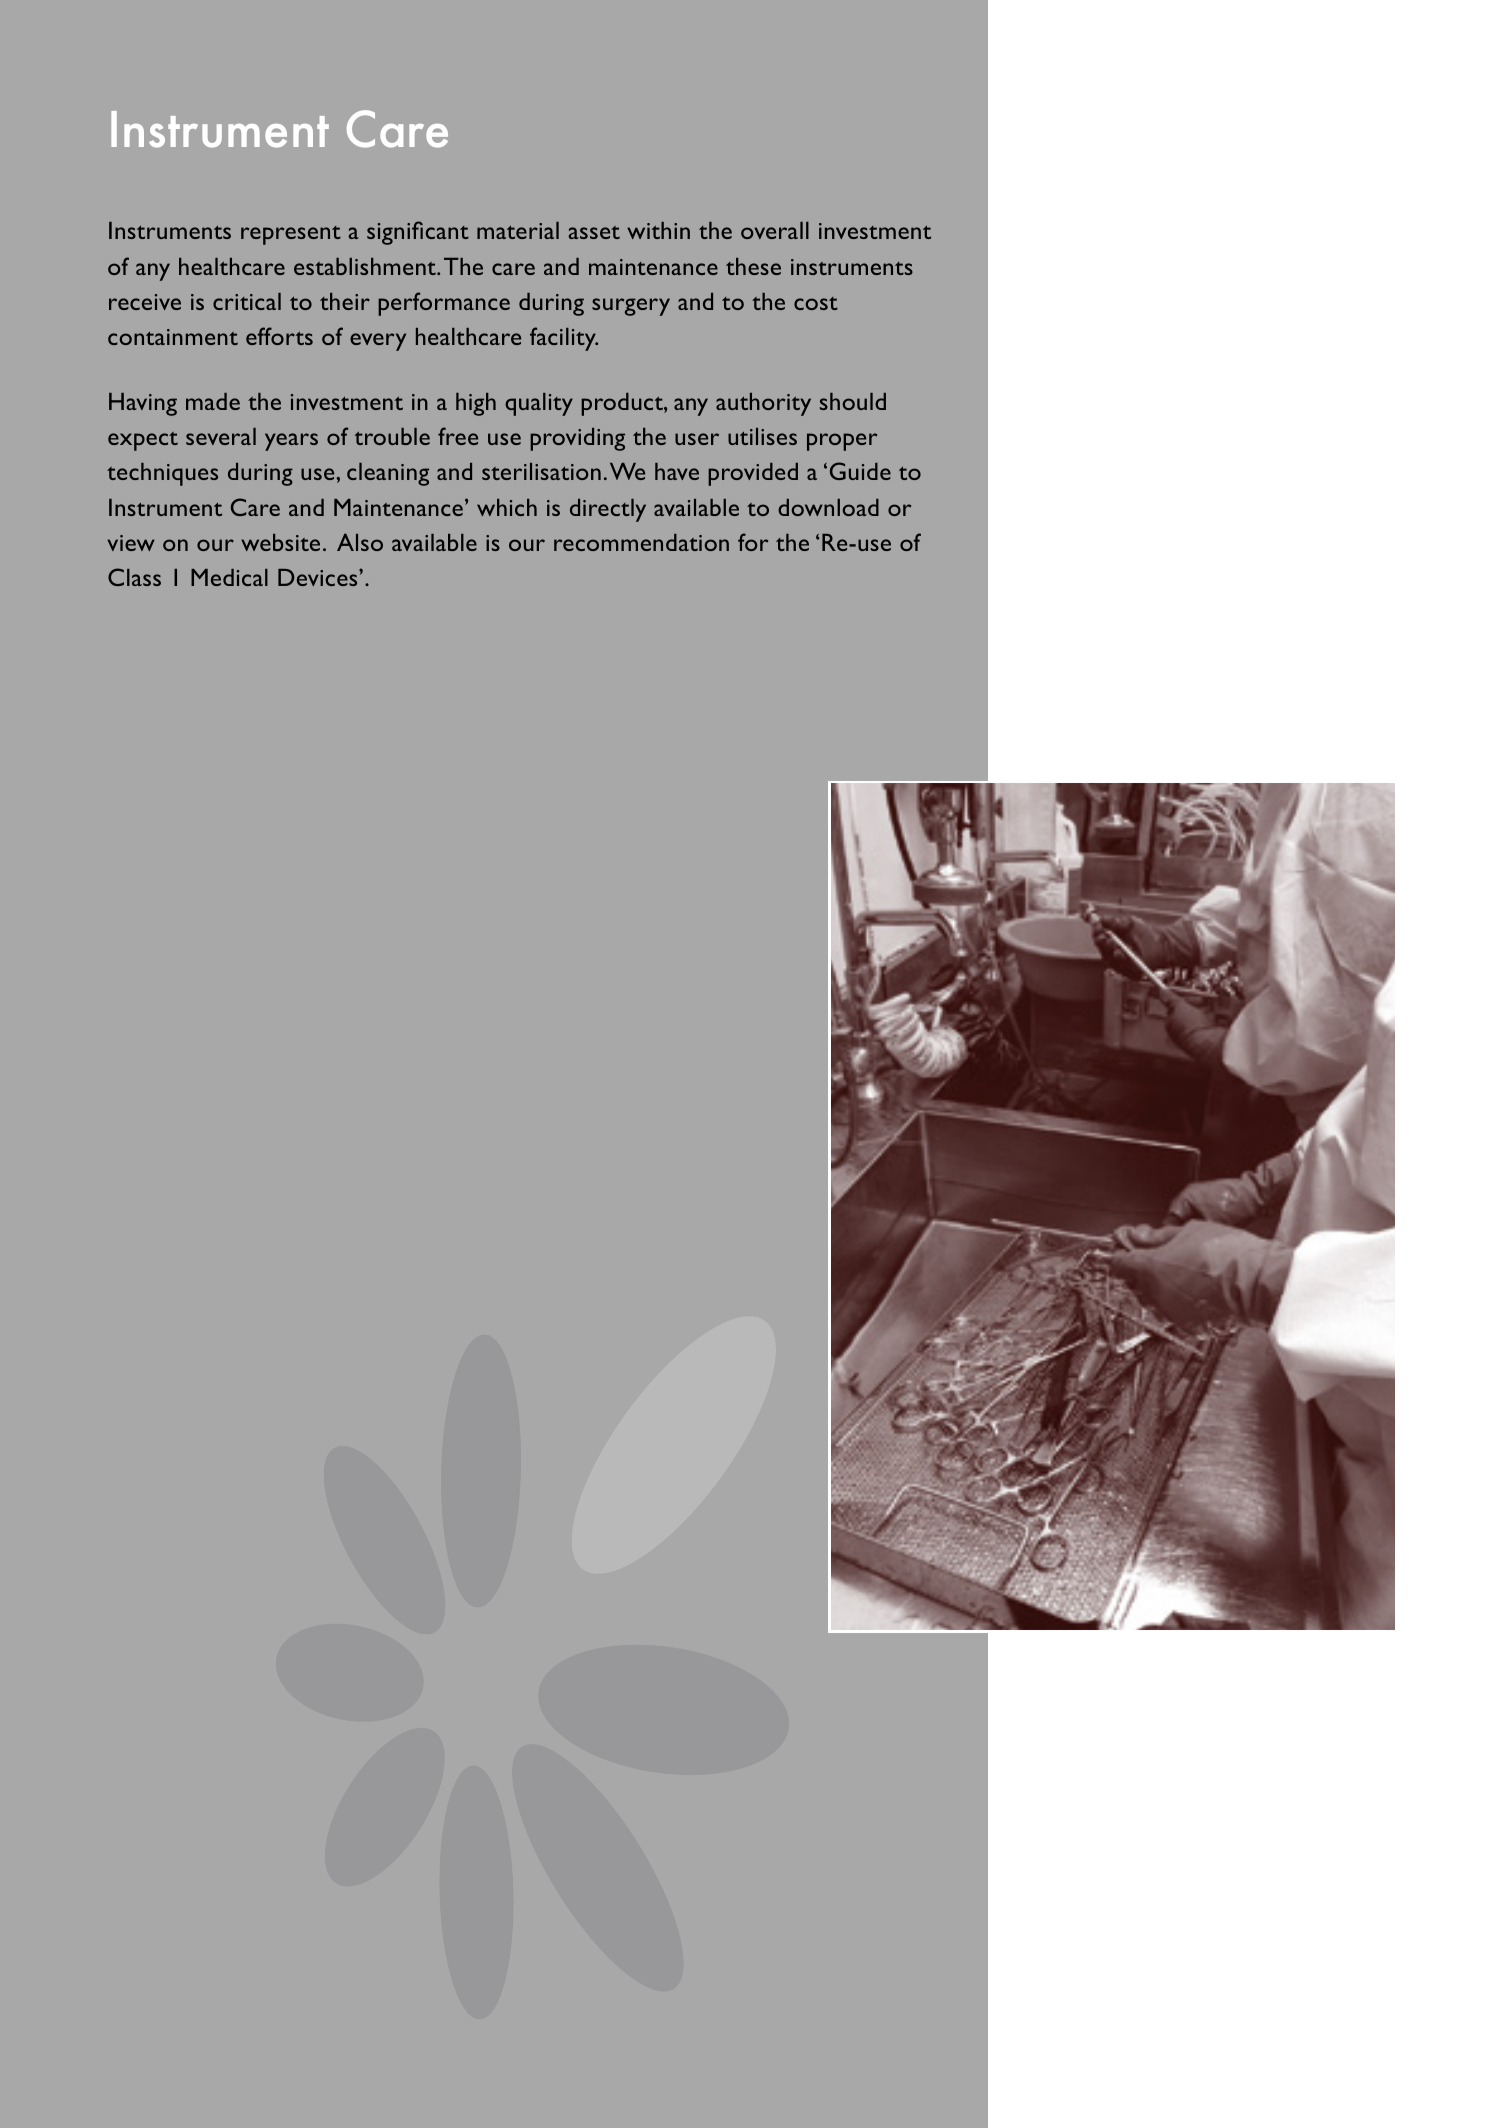 This screenshot has width=1505, height=2128. I want to click on material, so click(518, 230).
